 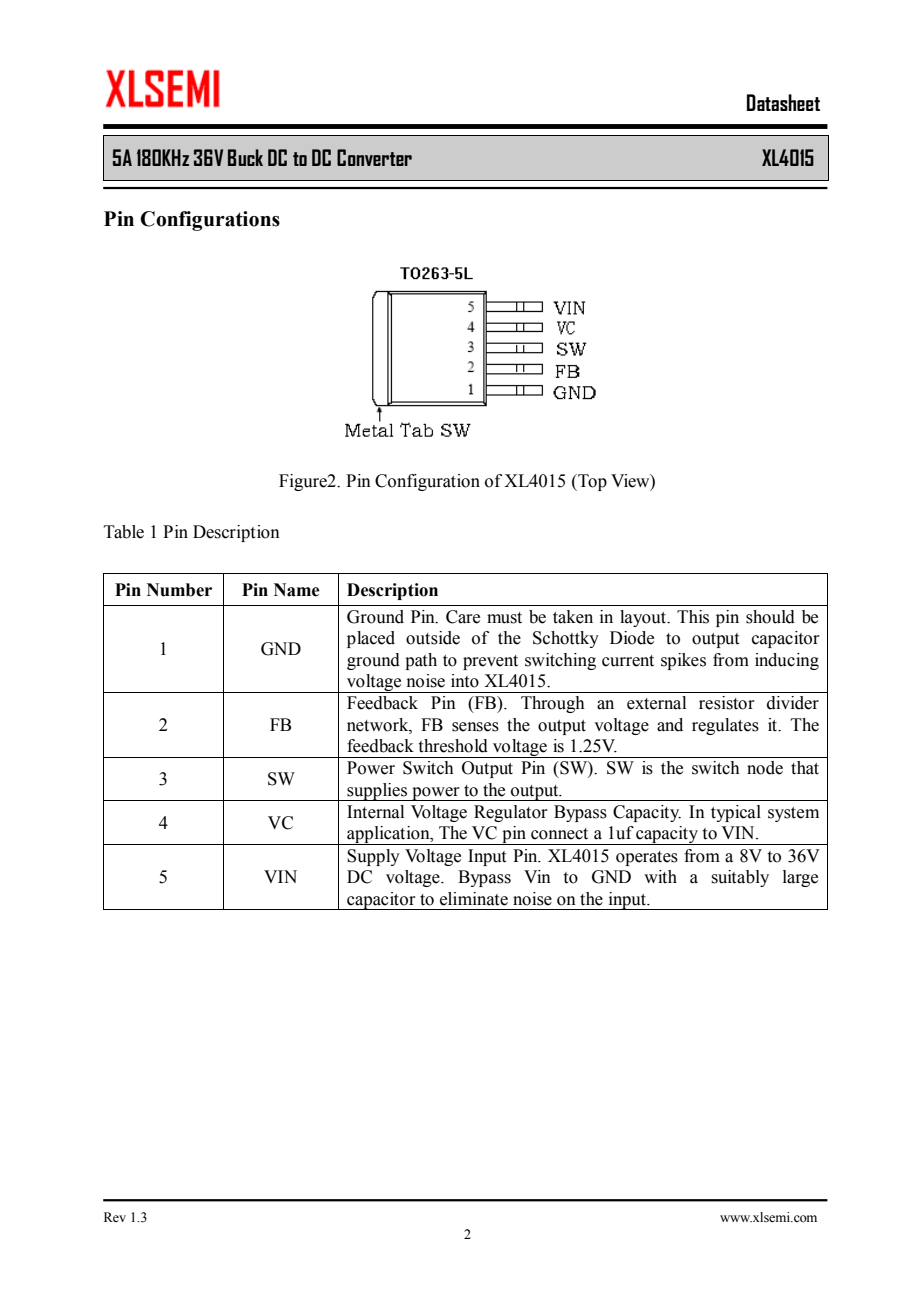 I want to click on Buck, so click(x=245, y=157).
